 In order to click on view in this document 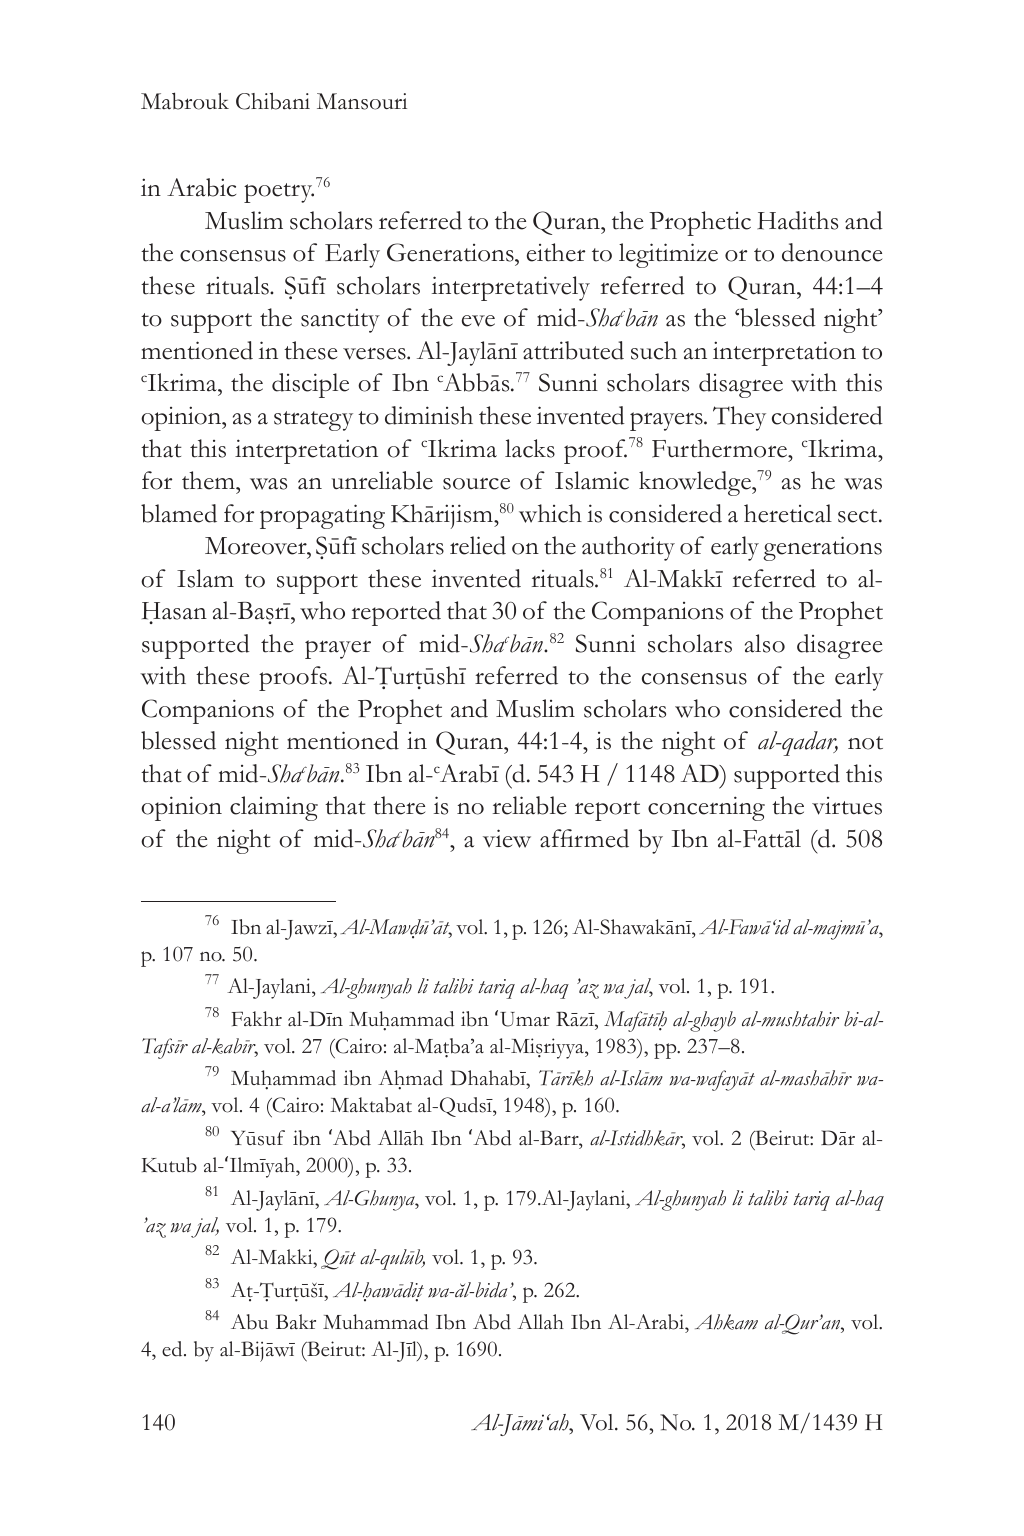, I will do `click(507, 838)`.
